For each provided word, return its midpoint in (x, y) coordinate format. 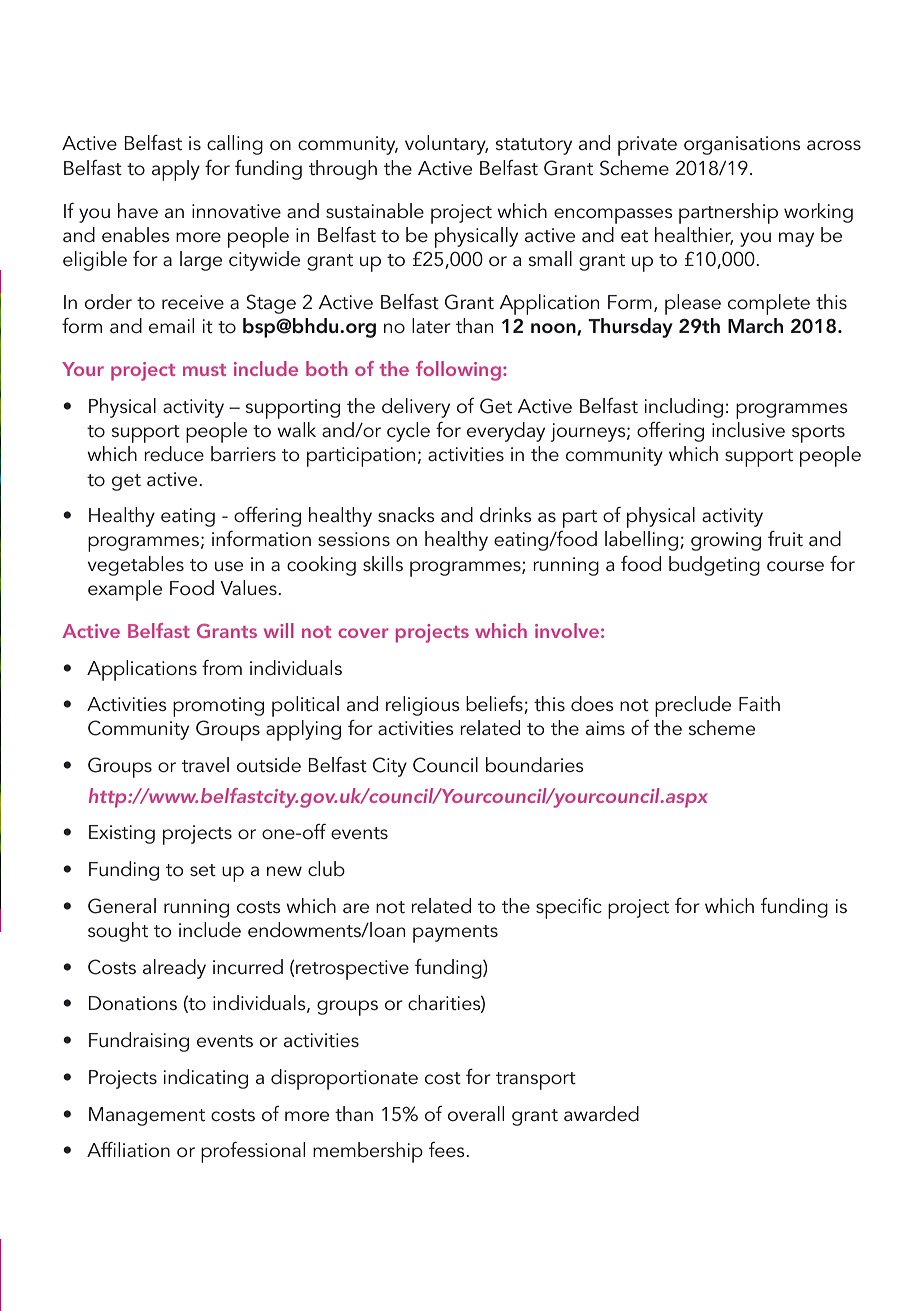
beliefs (495, 705)
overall (476, 1113)
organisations (742, 145)
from (222, 668)
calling (235, 145)
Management (147, 1116)
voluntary (446, 145)
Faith (759, 704)
